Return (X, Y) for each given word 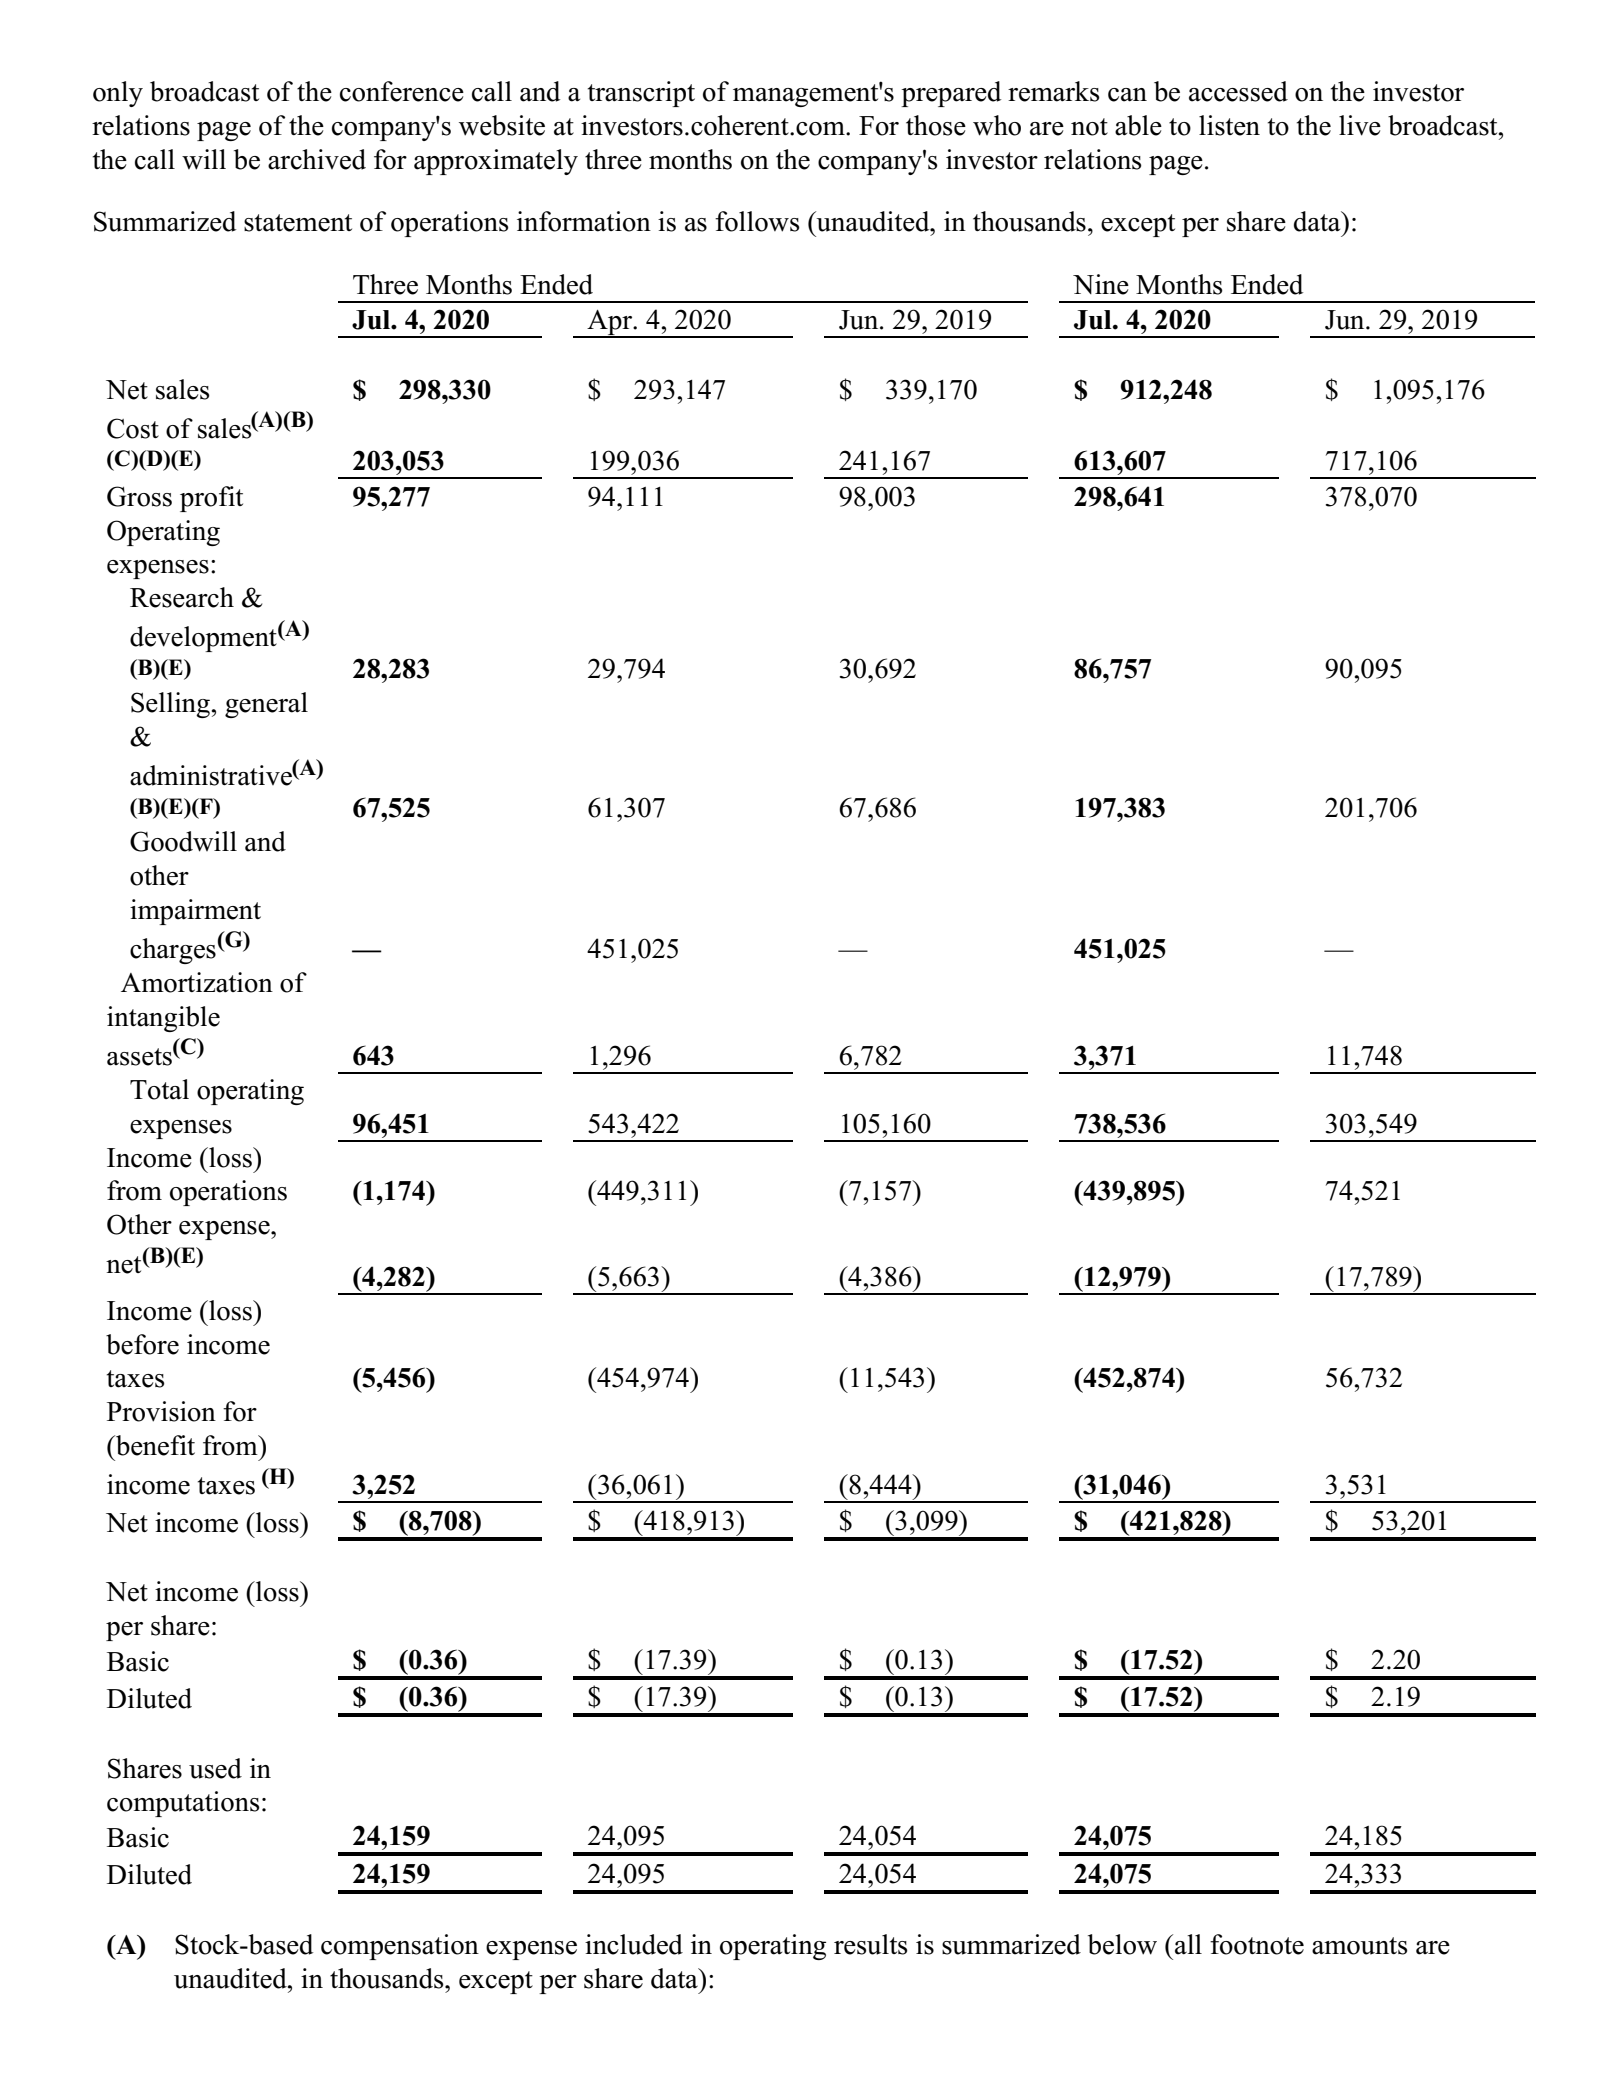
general (266, 705)
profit (211, 499)
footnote (1257, 1944)
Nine (1101, 284)
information (584, 221)
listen (1229, 125)
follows (757, 221)
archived (317, 159)
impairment (195, 912)
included (634, 1944)
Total (159, 1089)
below (1122, 1944)
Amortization (197, 982)
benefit (154, 1445)
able (1138, 125)
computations (183, 1804)
